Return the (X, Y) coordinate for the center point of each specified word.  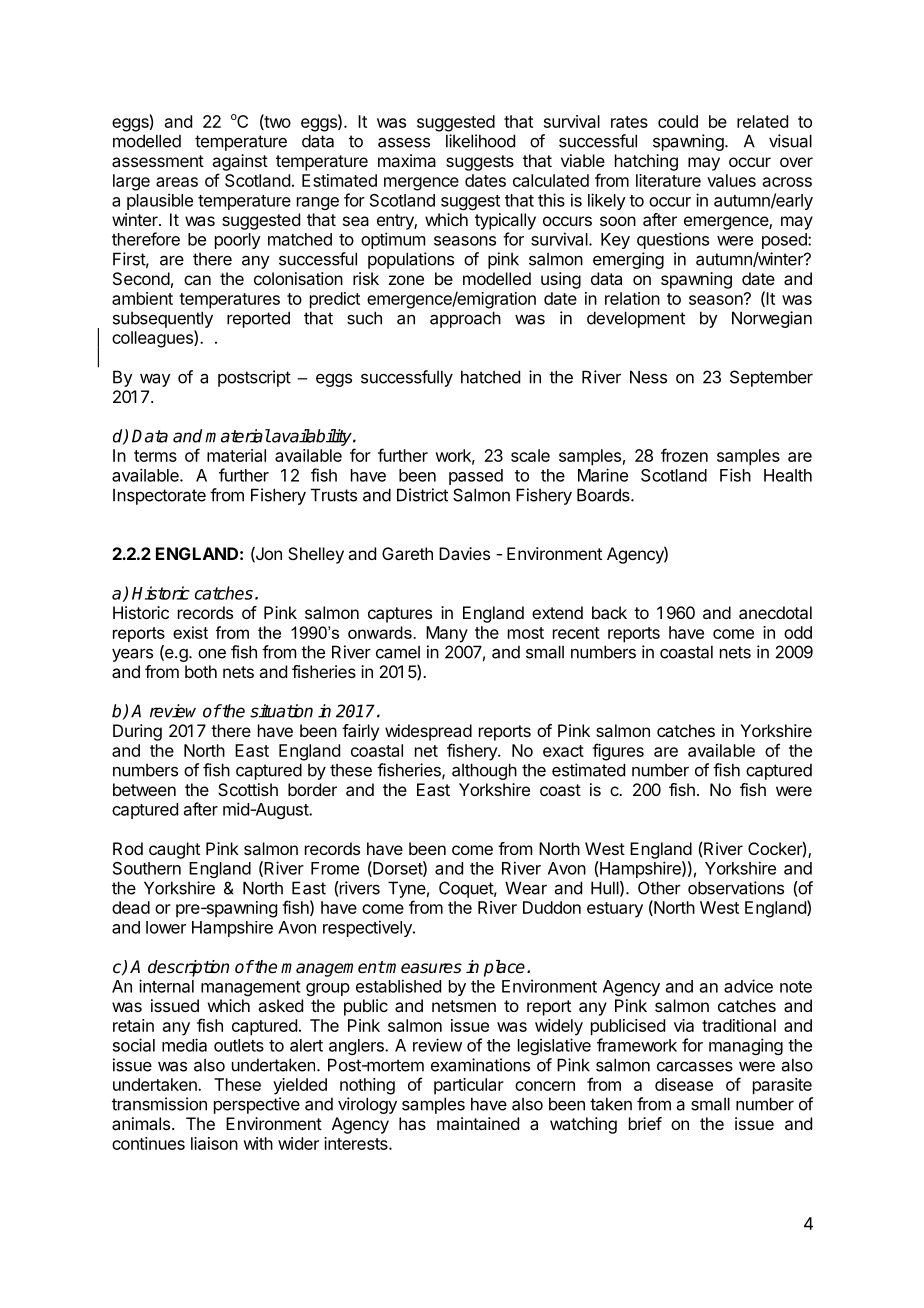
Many (447, 634)
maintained (478, 1123)
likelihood (480, 141)
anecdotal (775, 612)
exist (190, 632)
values (731, 180)
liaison (214, 1143)
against (240, 162)
